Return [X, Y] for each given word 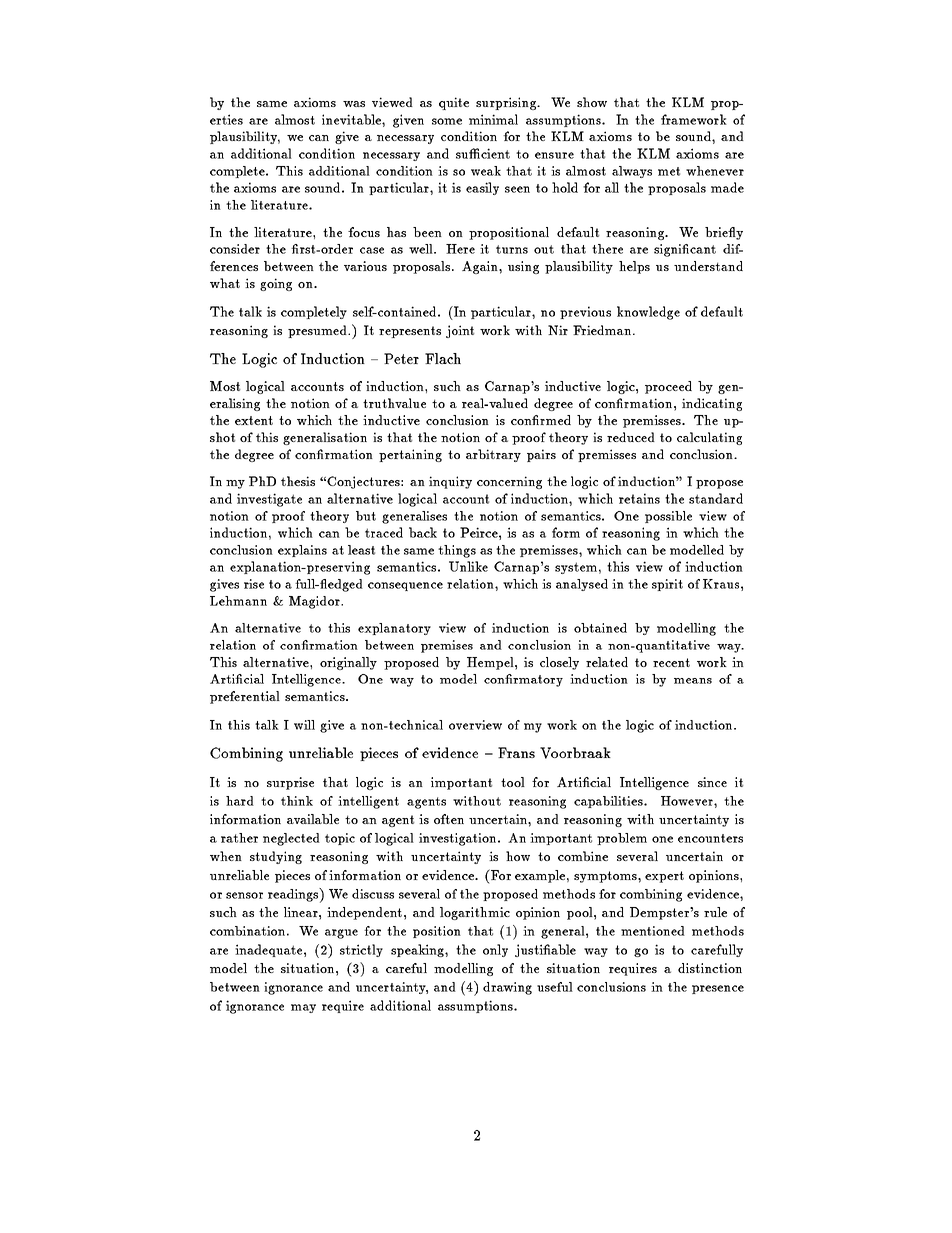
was [354, 104]
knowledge [648, 313]
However [688, 801]
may [303, 1008]
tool [513, 782]
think [297, 801]
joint [460, 331]
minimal [493, 119]
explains [302, 551]
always [632, 172]
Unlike [468, 566]
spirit [667, 585]
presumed [318, 331]
